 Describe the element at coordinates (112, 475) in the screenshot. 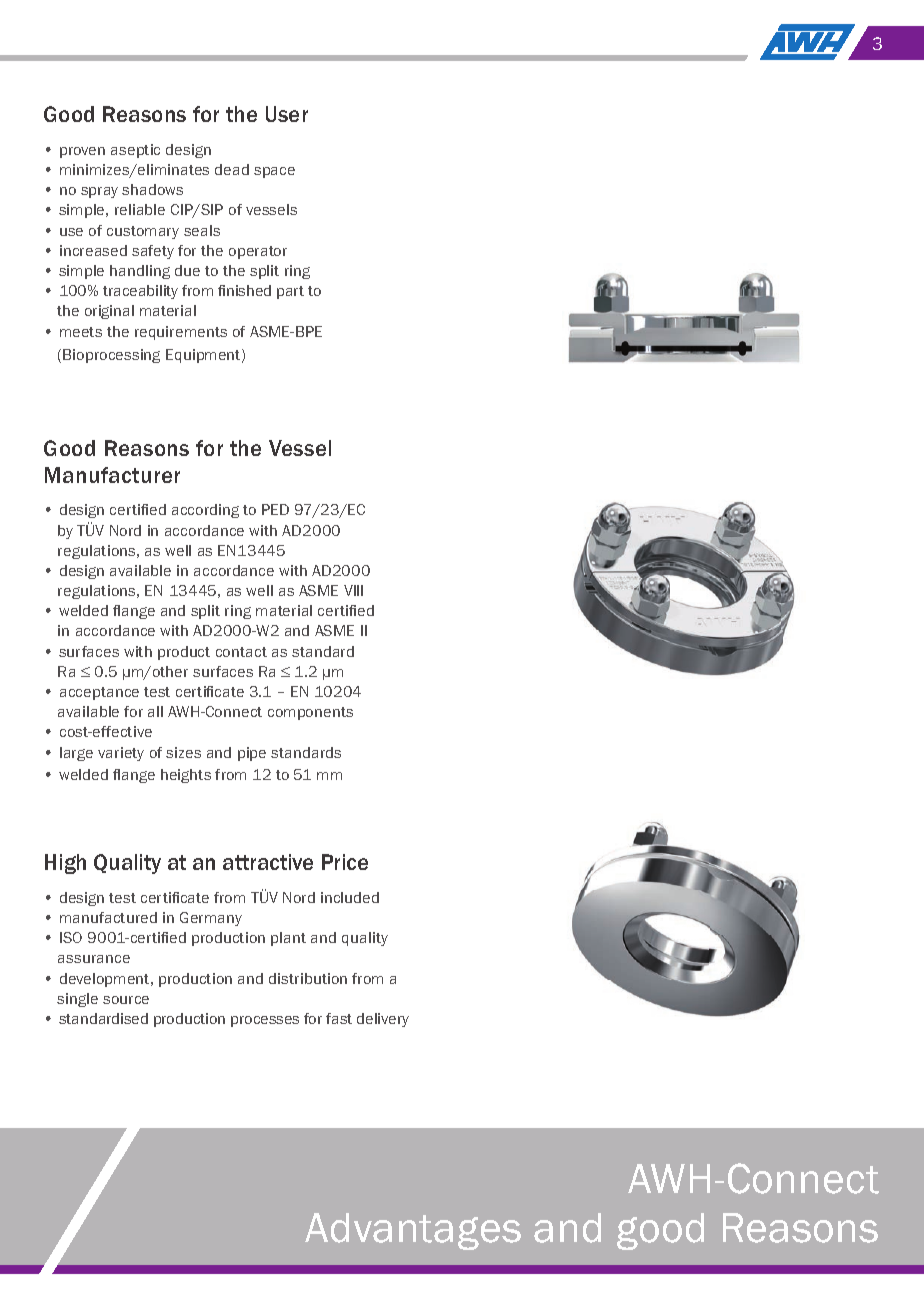

I see `Manufacturer` at that location.
